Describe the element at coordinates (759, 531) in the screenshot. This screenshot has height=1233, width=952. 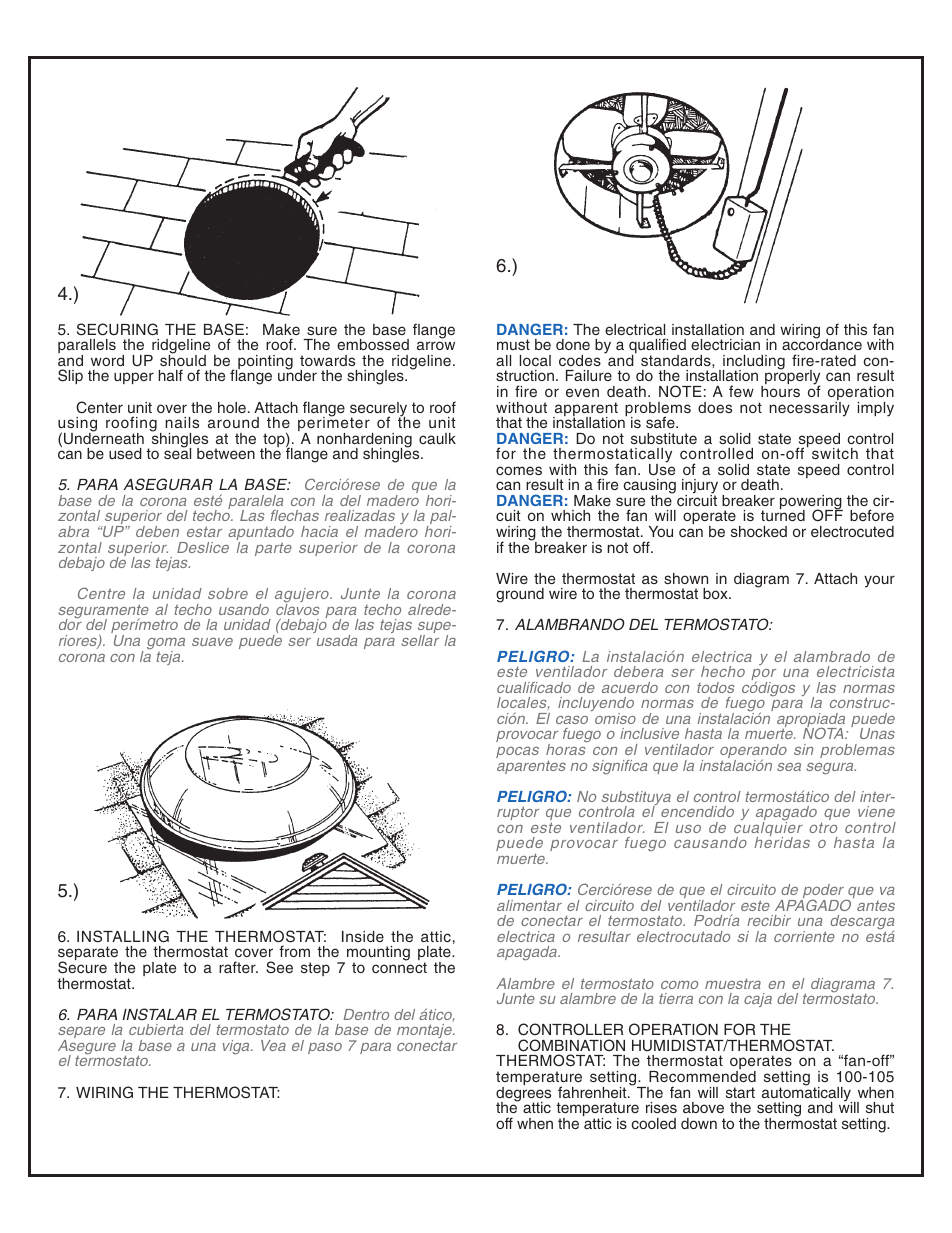
I see `shocked` at that location.
